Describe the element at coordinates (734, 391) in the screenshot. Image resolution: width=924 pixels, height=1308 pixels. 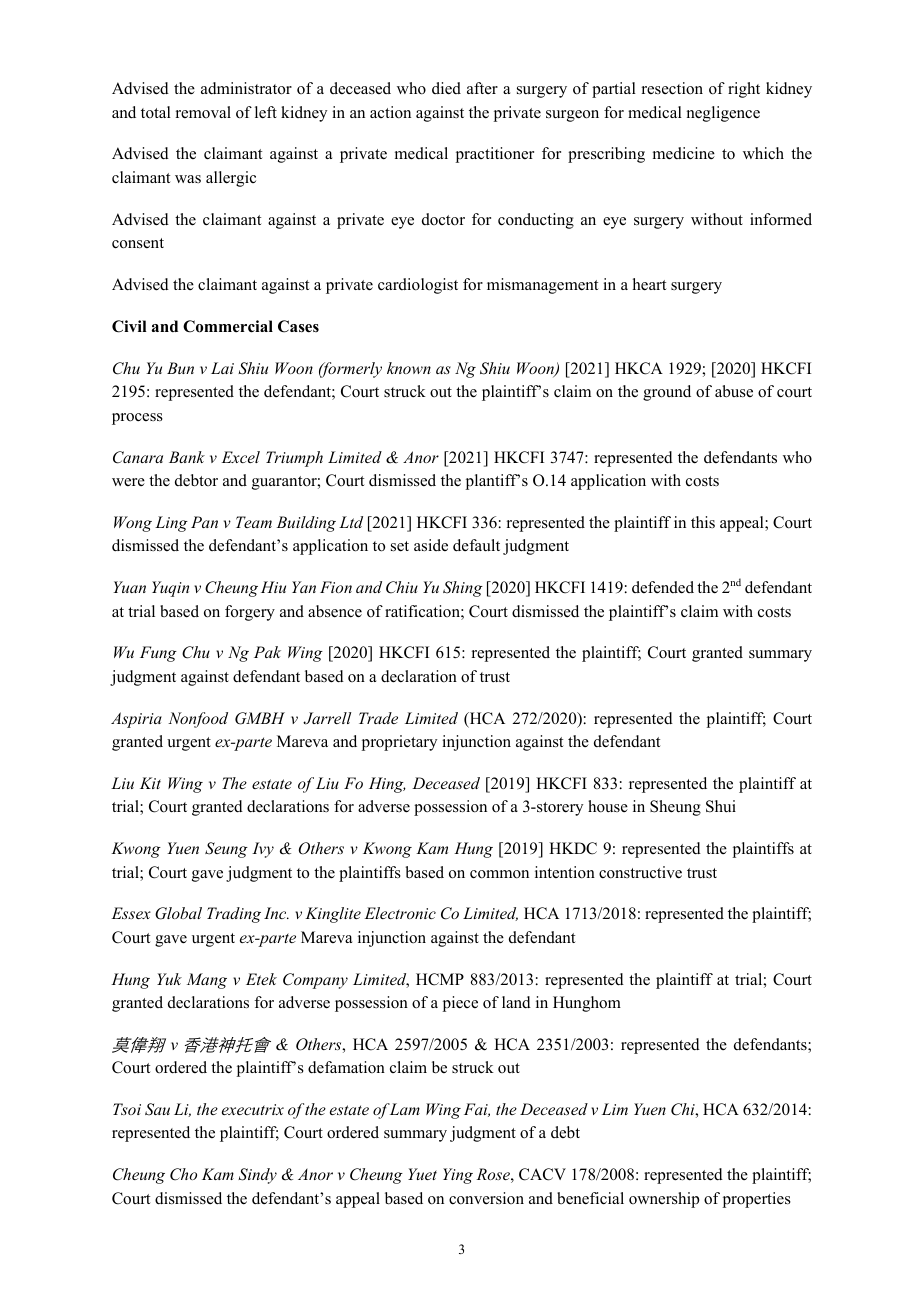
I see `abuse` at that location.
